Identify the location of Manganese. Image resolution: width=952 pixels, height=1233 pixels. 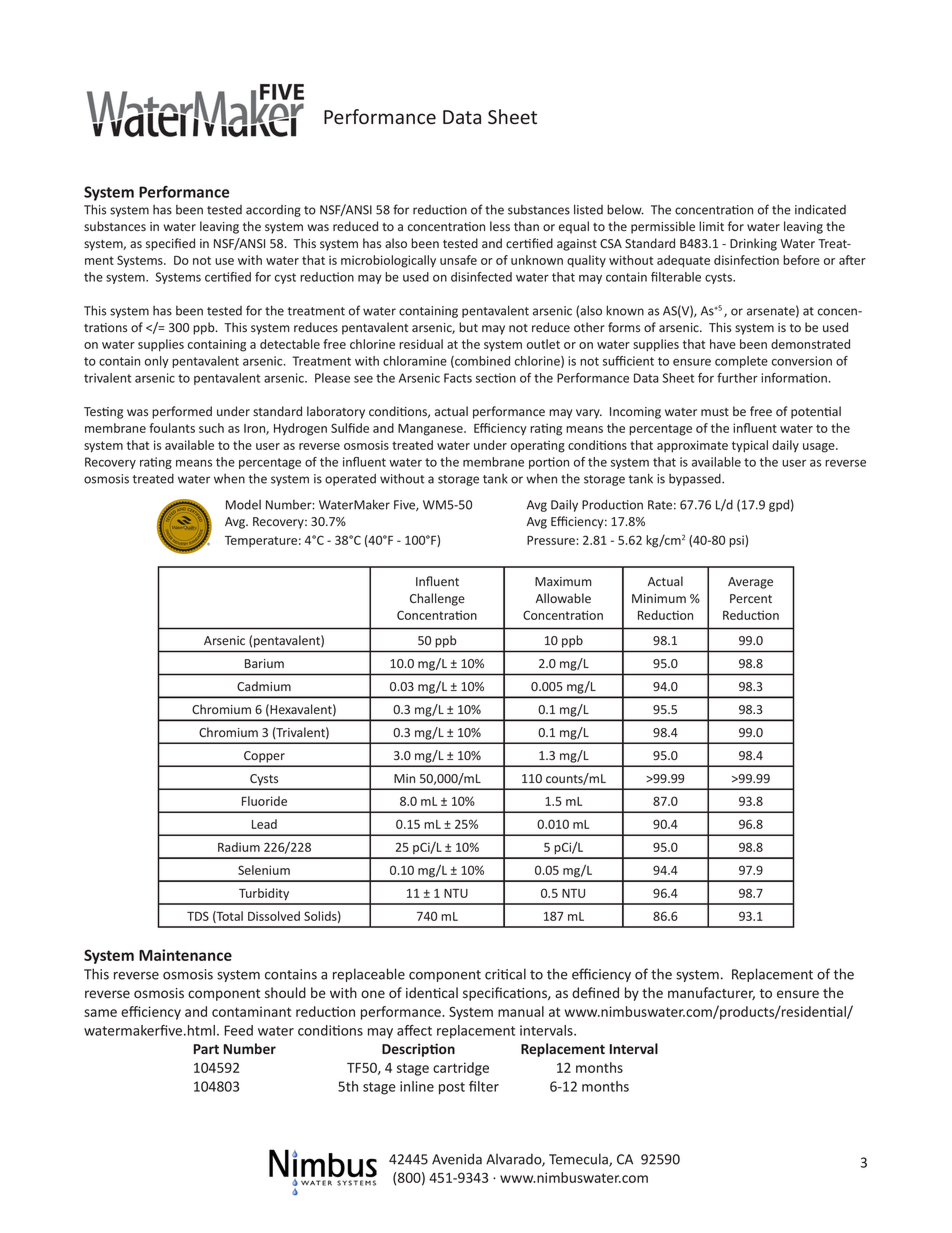
(431, 430).
